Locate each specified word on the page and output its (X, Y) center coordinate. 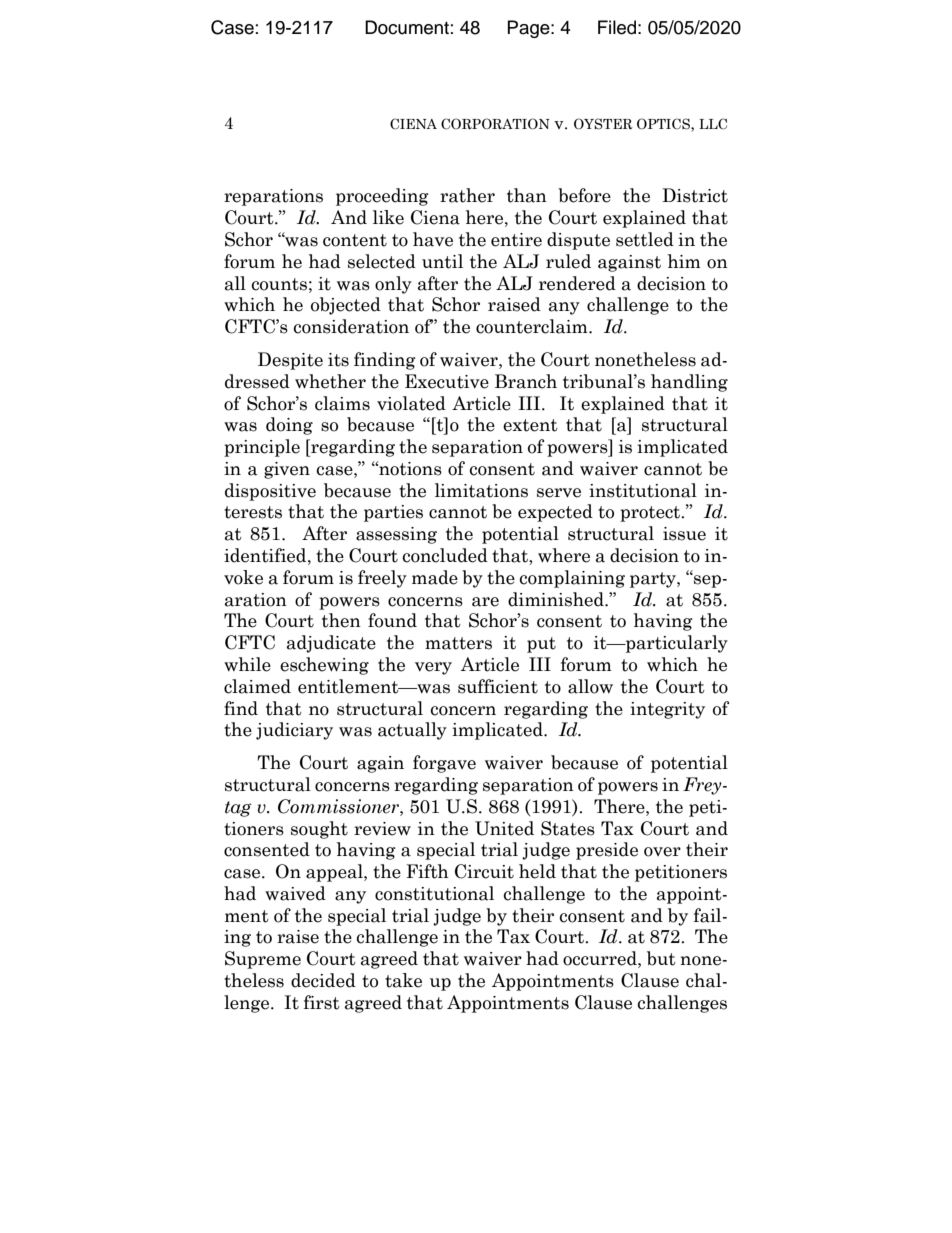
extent (530, 425)
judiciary (294, 731)
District (695, 195)
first (322, 1002)
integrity (667, 710)
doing (289, 426)
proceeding (382, 197)
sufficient (498, 686)
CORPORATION (495, 124)
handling (689, 383)
